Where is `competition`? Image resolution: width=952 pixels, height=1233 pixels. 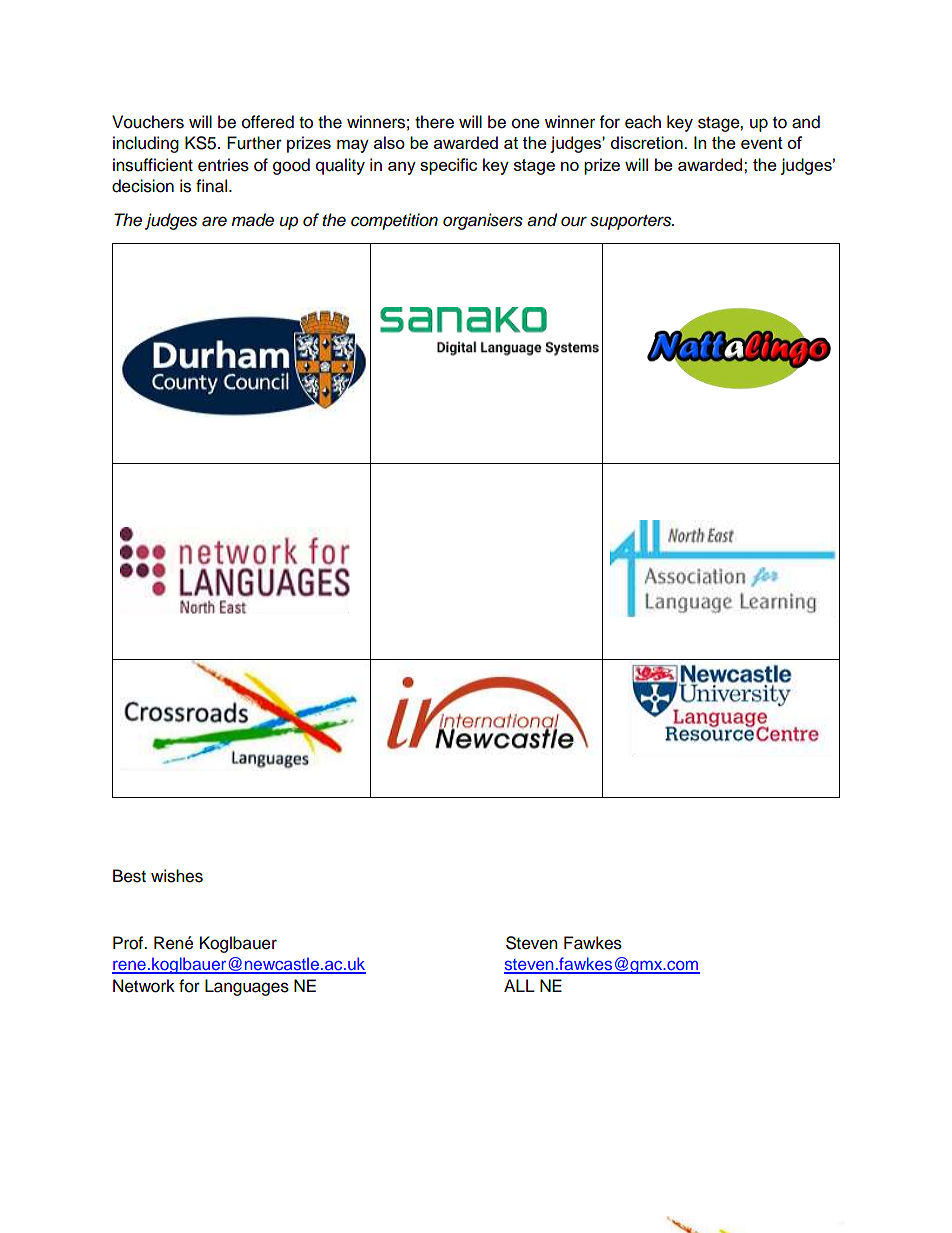
competition is located at coordinates (394, 221).
